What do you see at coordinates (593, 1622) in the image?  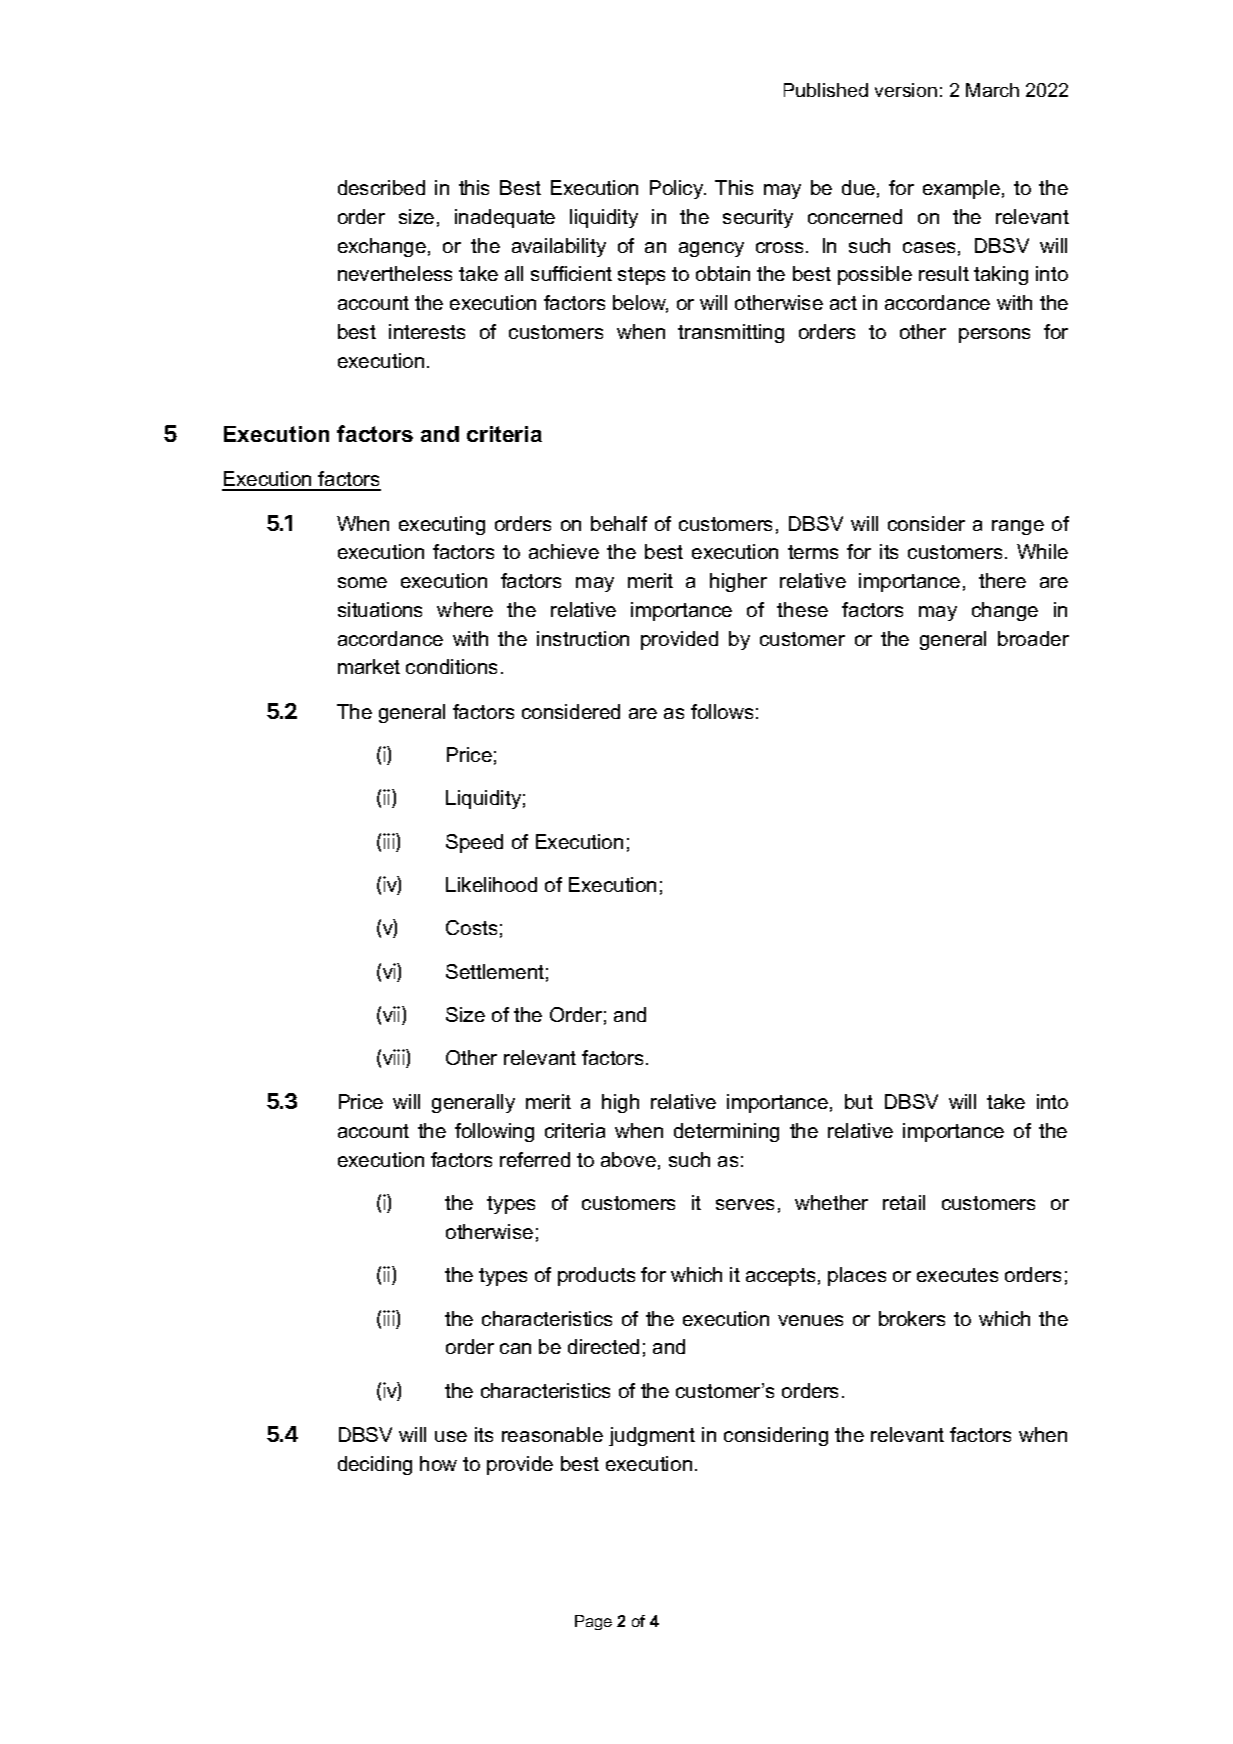 I see `Page` at bounding box center [593, 1622].
